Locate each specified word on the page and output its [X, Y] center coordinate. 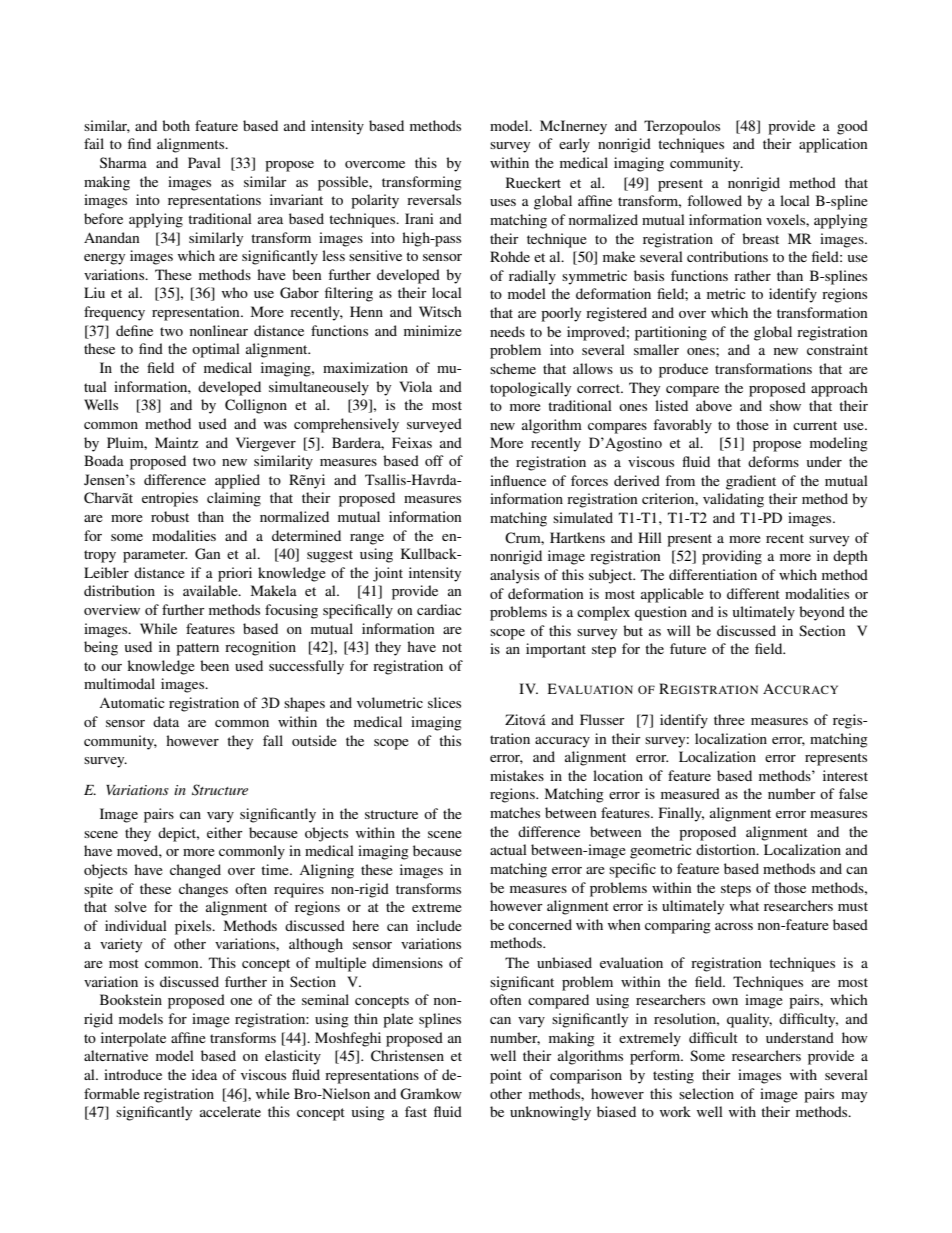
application [833, 145]
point [506, 1076]
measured [690, 793]
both [176, 125]
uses [503, 202]
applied [237, 481]
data [166, 721]
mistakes [517, 775]
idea [204, 1074]
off [434, 460]
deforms [773, 461]
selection [706, 1093]
